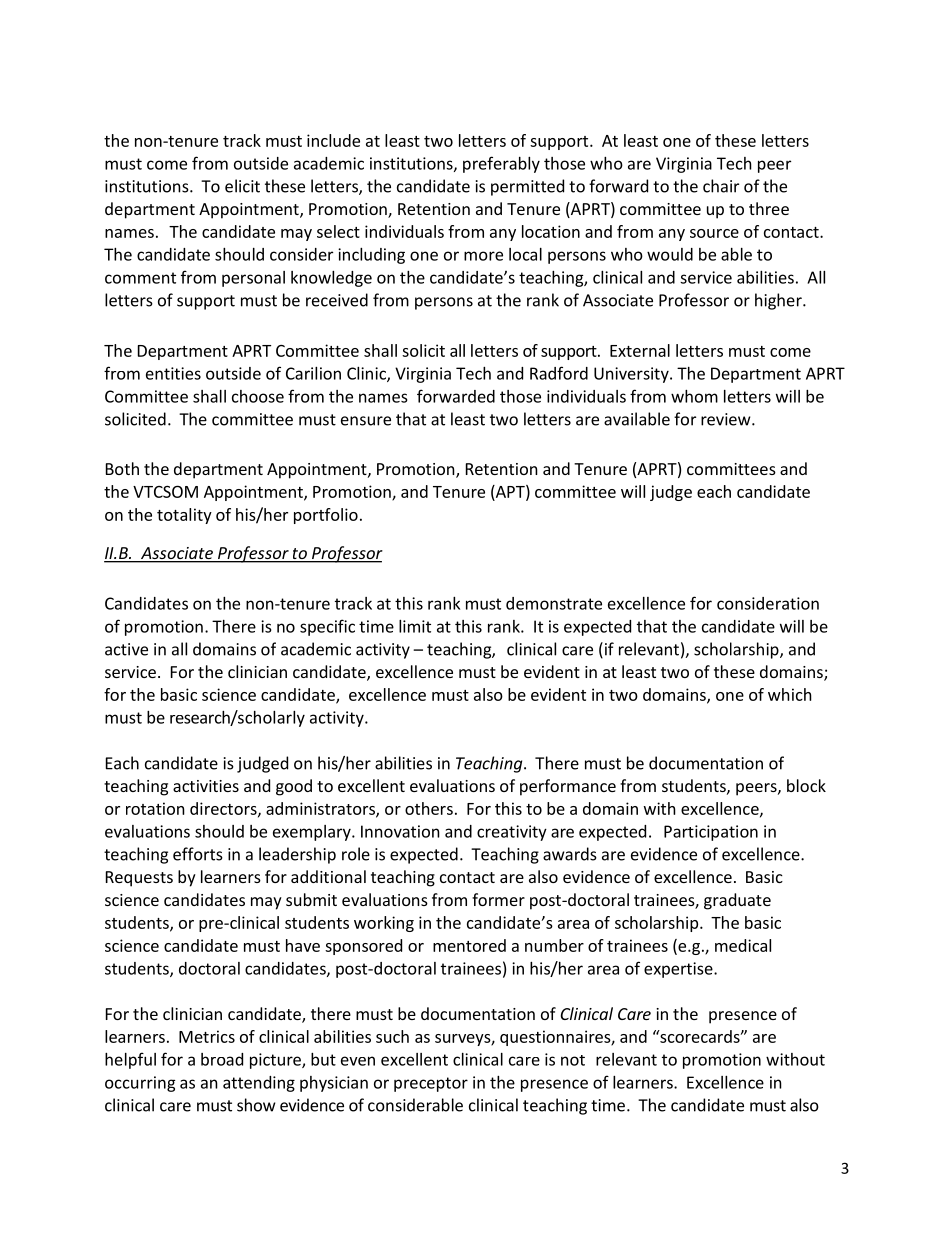  Describe the element at coordinates (559, 373) in the screenshot. I see `Radford` at that location.
